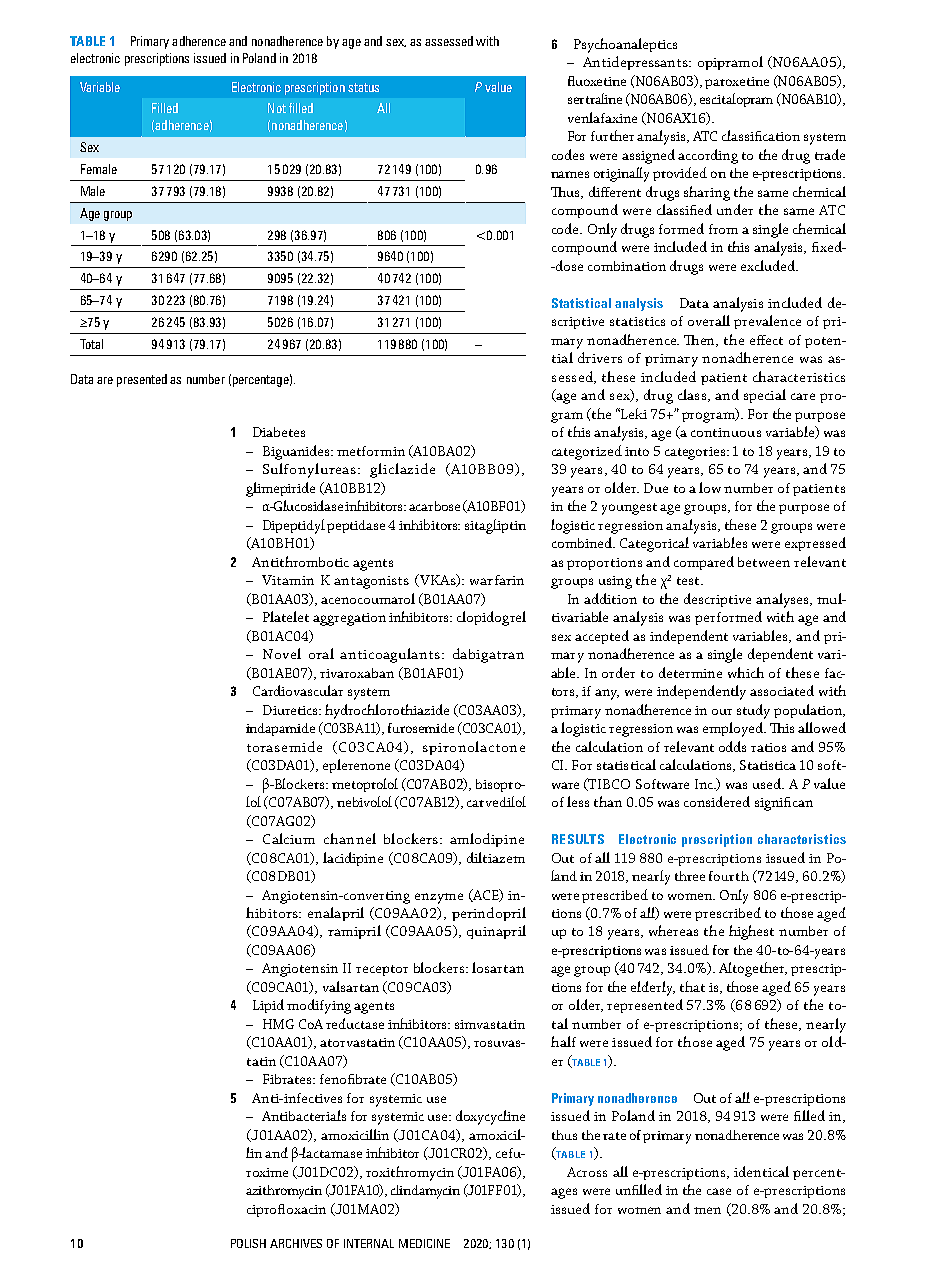 Image resolution: width=926 pixels, height=1288 pixels. What do you see at coordinates (268, 1006) in the screenshot?
I see `Lipid` at bounding box center [268, 1006].
